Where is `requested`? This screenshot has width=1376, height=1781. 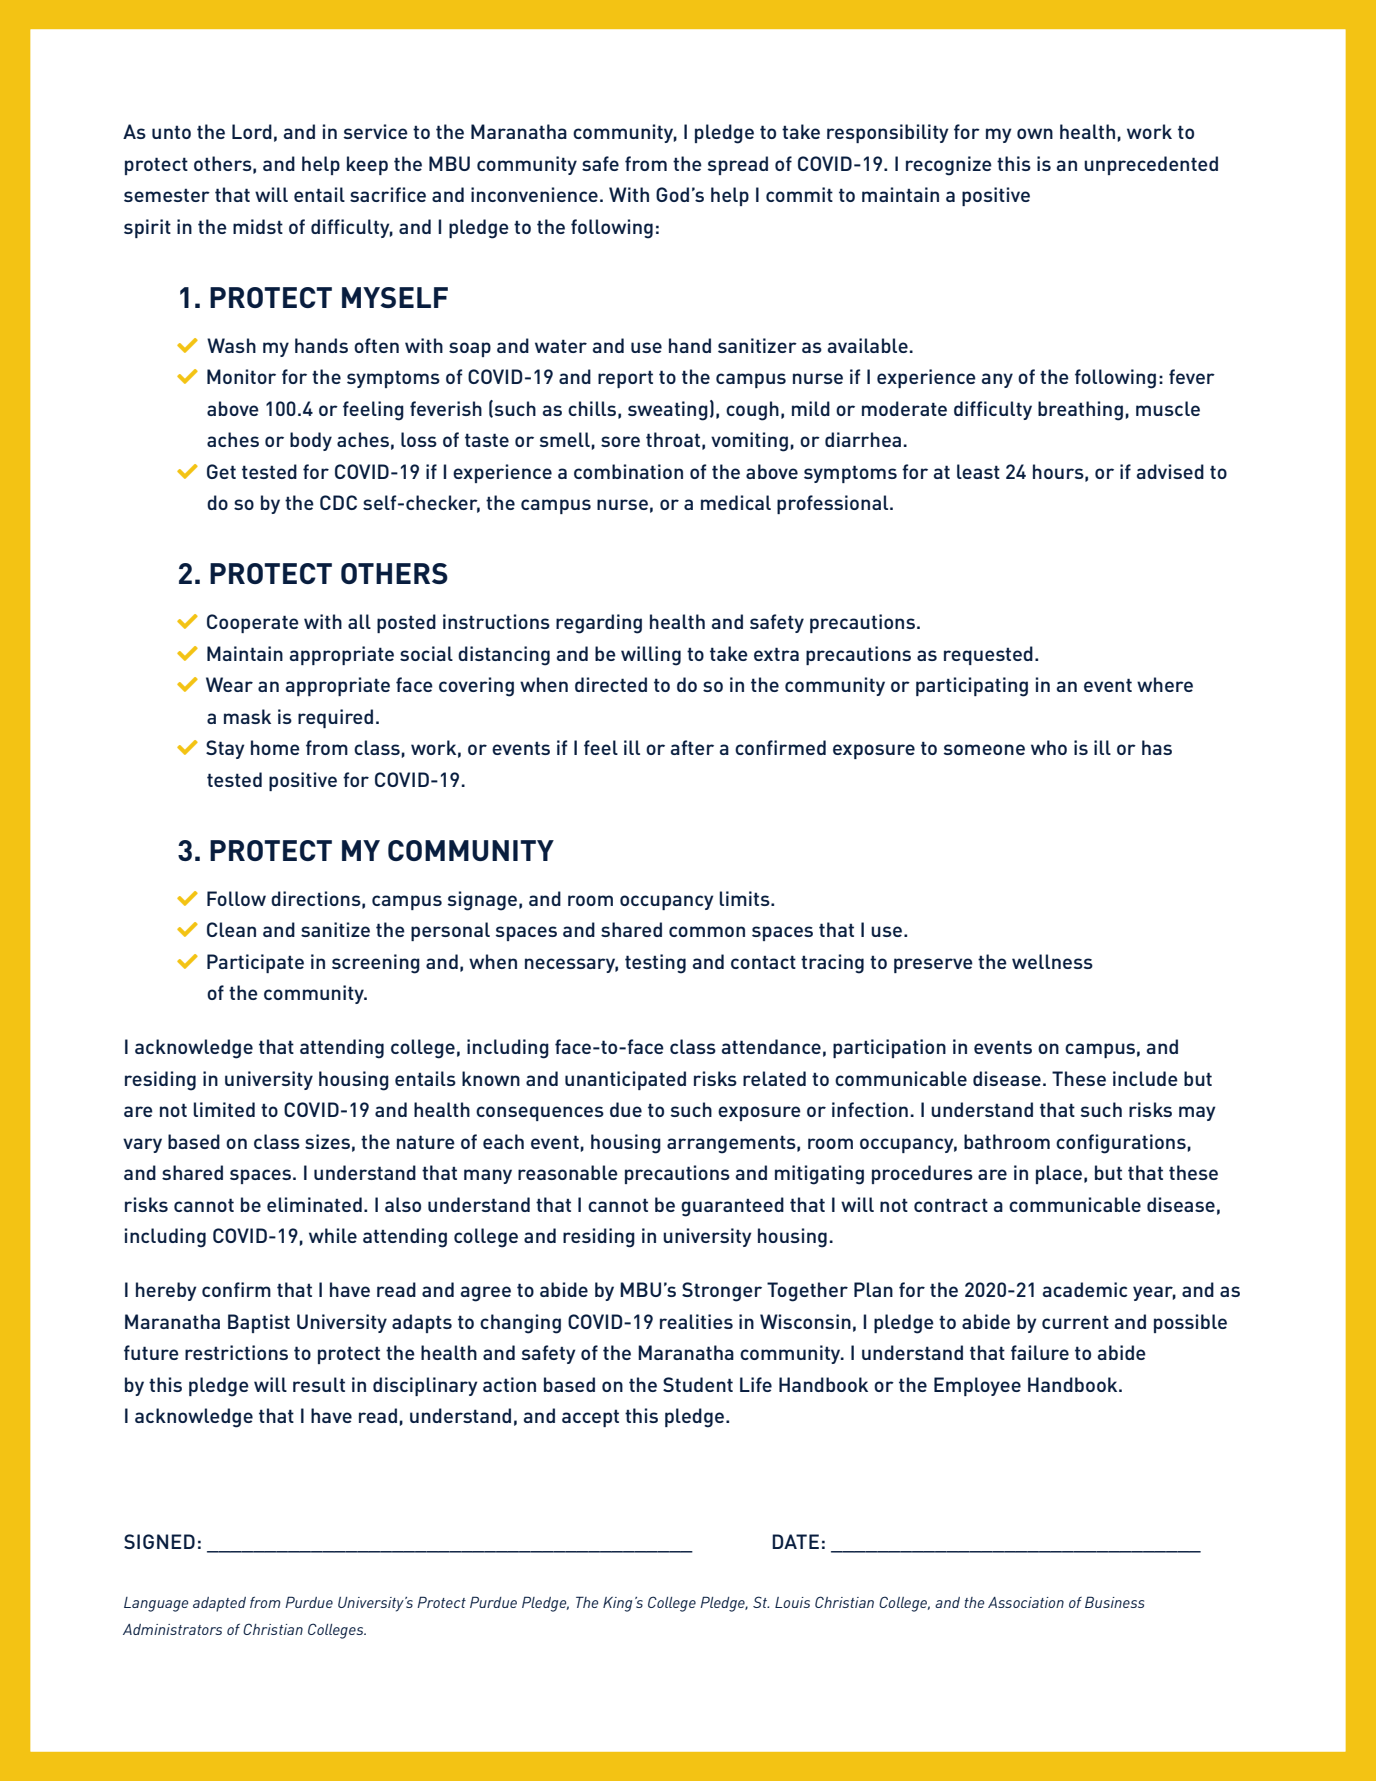
requested is located at coordinates (988, 655).
